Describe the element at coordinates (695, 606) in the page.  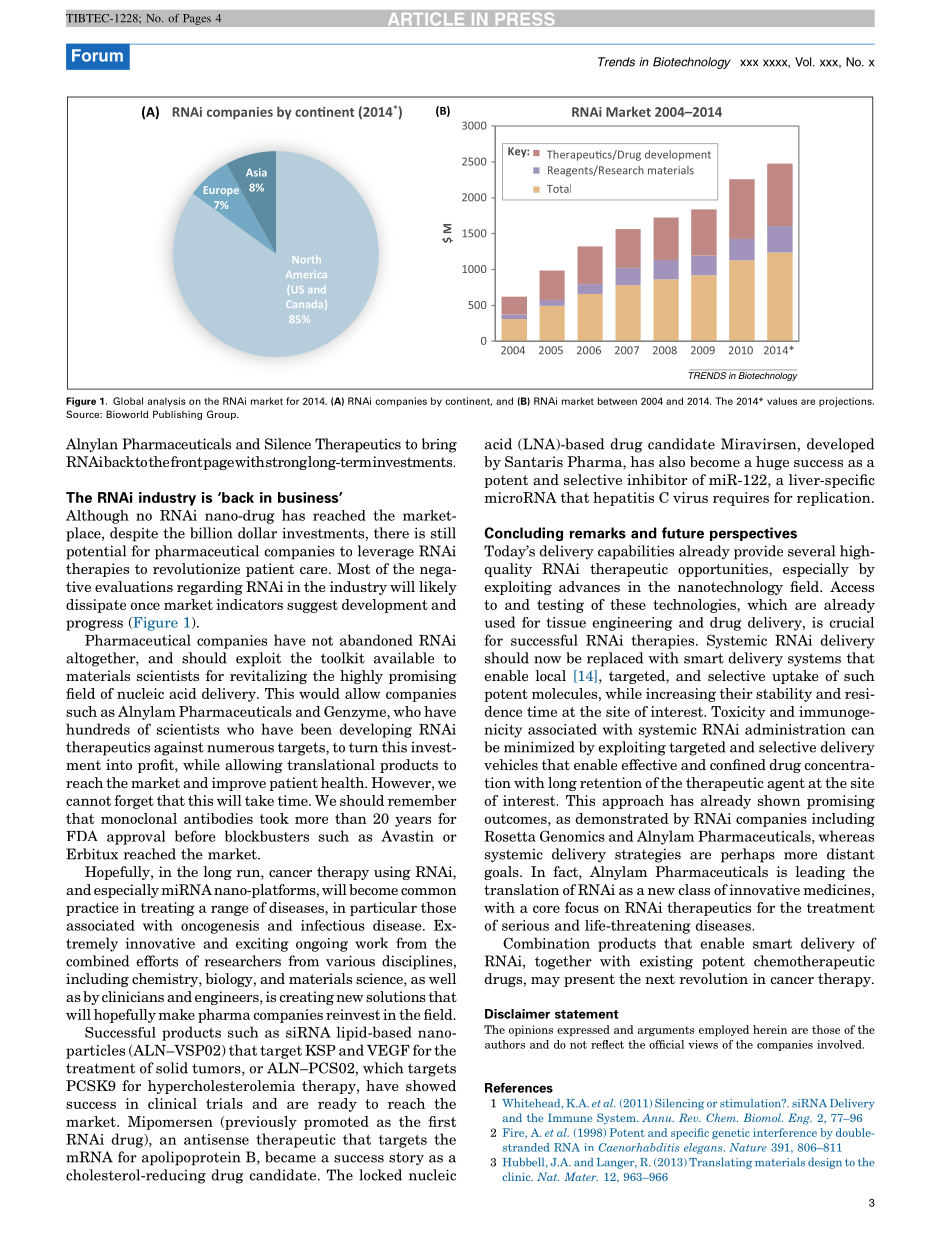
I see `technologies` at that location.
